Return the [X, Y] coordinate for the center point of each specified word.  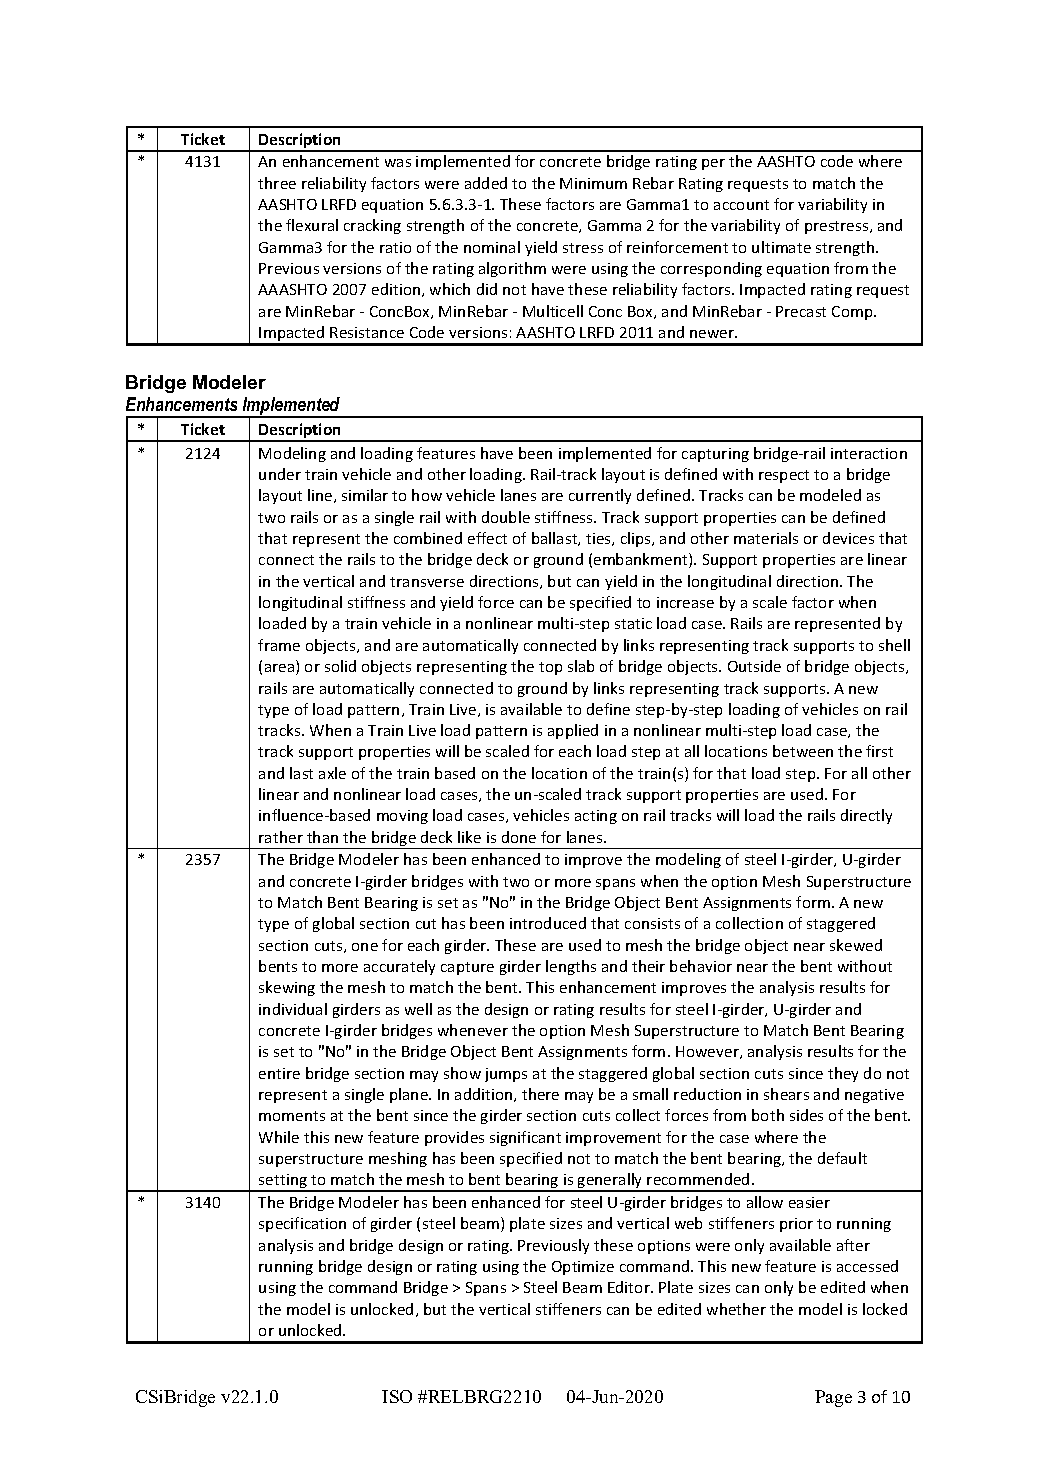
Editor [630, 1287]
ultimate [781, 247]
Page [833, 1398]
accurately [399, 967]
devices [848, 538]
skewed [856, 945]
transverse [427, 582]
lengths [571, 967]
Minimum [593, 183]
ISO [397, 1396]
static [633, 623]
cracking [372, 226]
